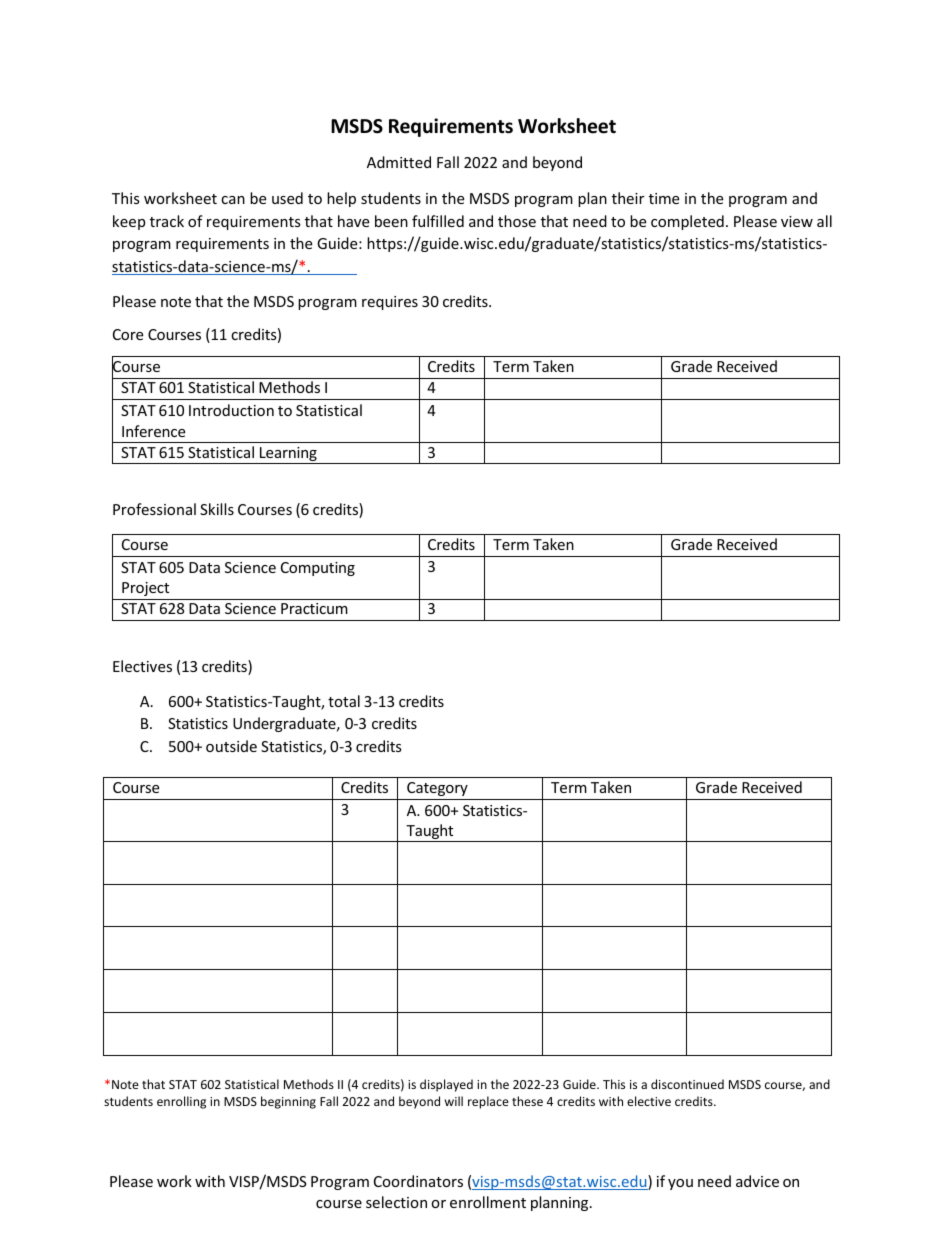 The height and width of the document is (1233, 952). Describe the element at coordinates (438, 221) in the document. I see `fulfilled` at that location.
